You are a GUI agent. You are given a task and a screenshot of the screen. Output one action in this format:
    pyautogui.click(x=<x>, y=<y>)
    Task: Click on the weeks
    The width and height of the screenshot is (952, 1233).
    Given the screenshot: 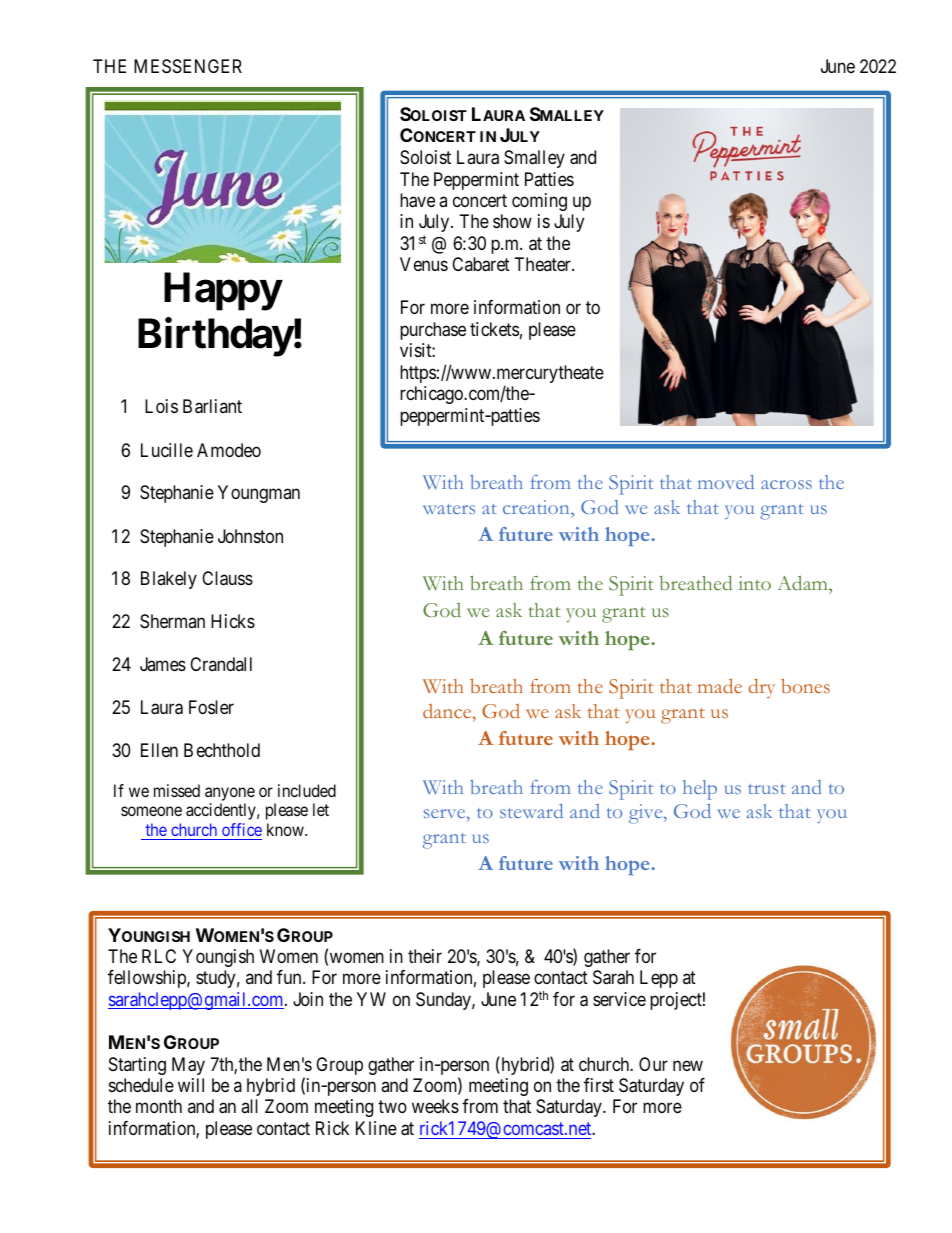 What is the action you would take?
    pyautogui.click(x=435, y=1106)
